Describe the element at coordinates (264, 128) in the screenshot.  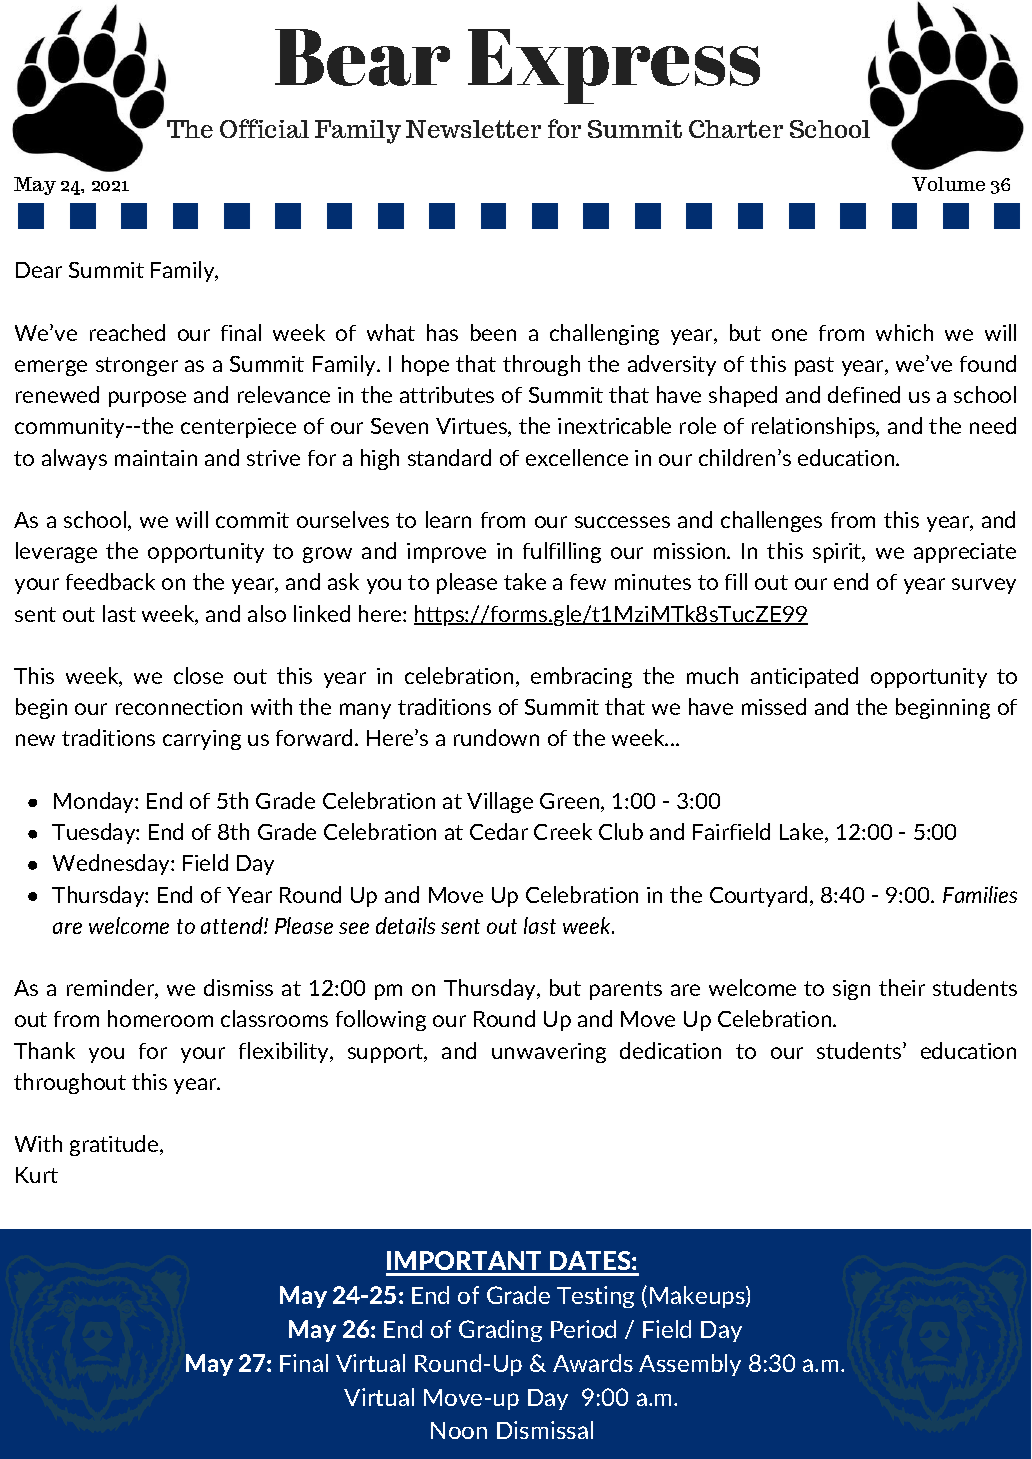
I see `Official` at that location.
